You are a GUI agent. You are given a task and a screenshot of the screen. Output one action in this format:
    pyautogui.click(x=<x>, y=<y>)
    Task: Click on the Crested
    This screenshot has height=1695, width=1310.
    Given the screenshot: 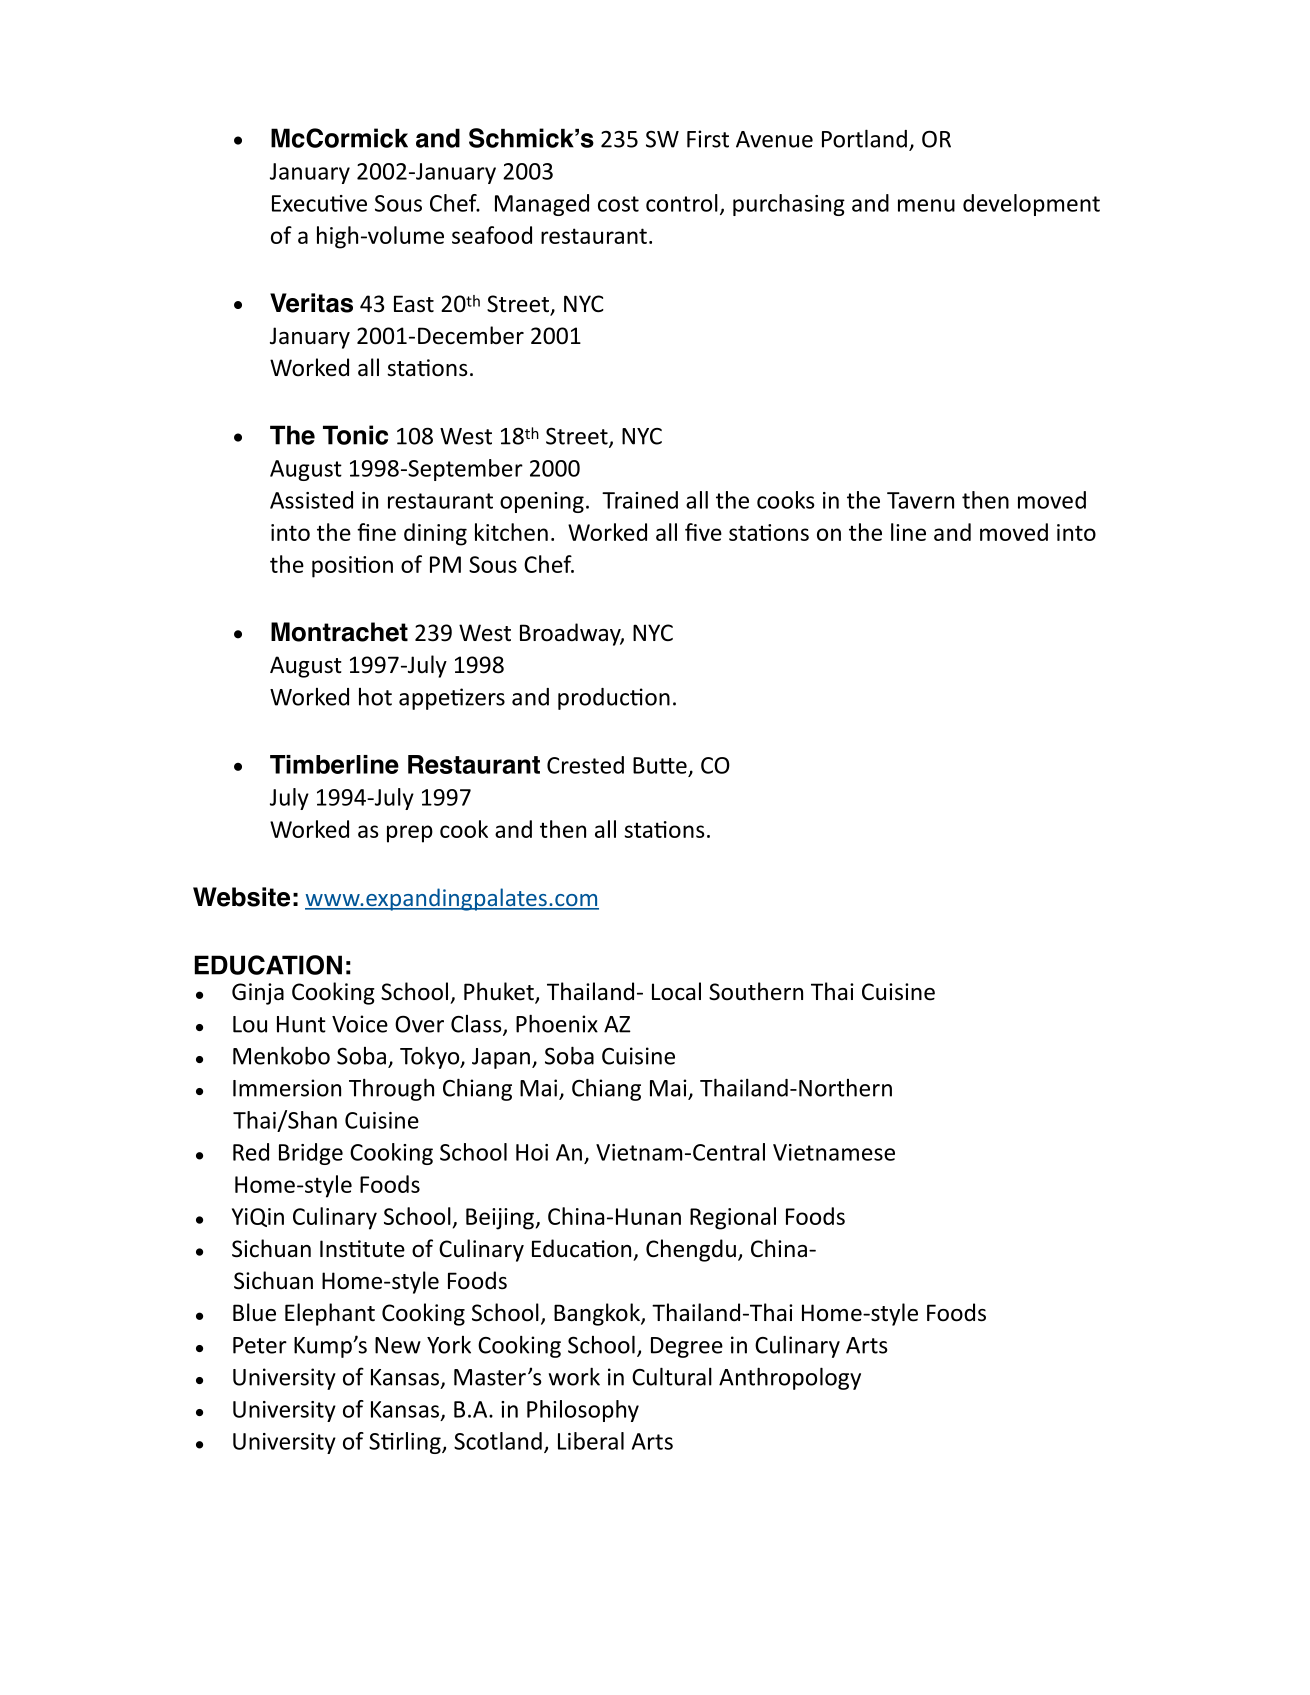 What is the action you would take?
    pyautogui.click(x=585, y=765)
